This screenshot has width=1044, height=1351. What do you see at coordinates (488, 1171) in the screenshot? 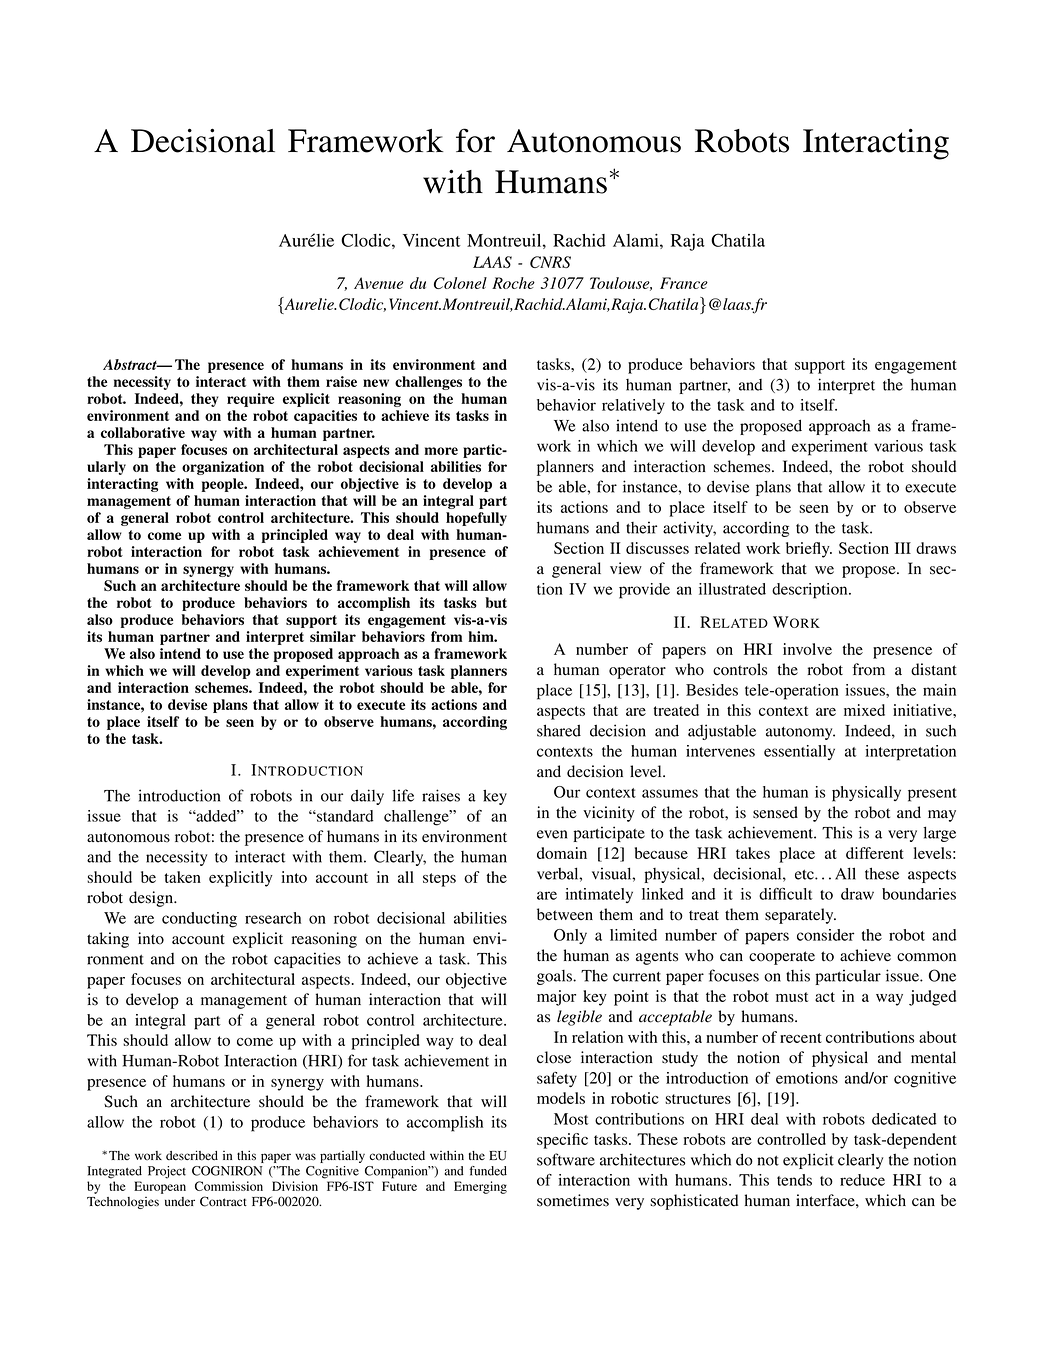
I see `funded` at bounding box center [488, 1171].
